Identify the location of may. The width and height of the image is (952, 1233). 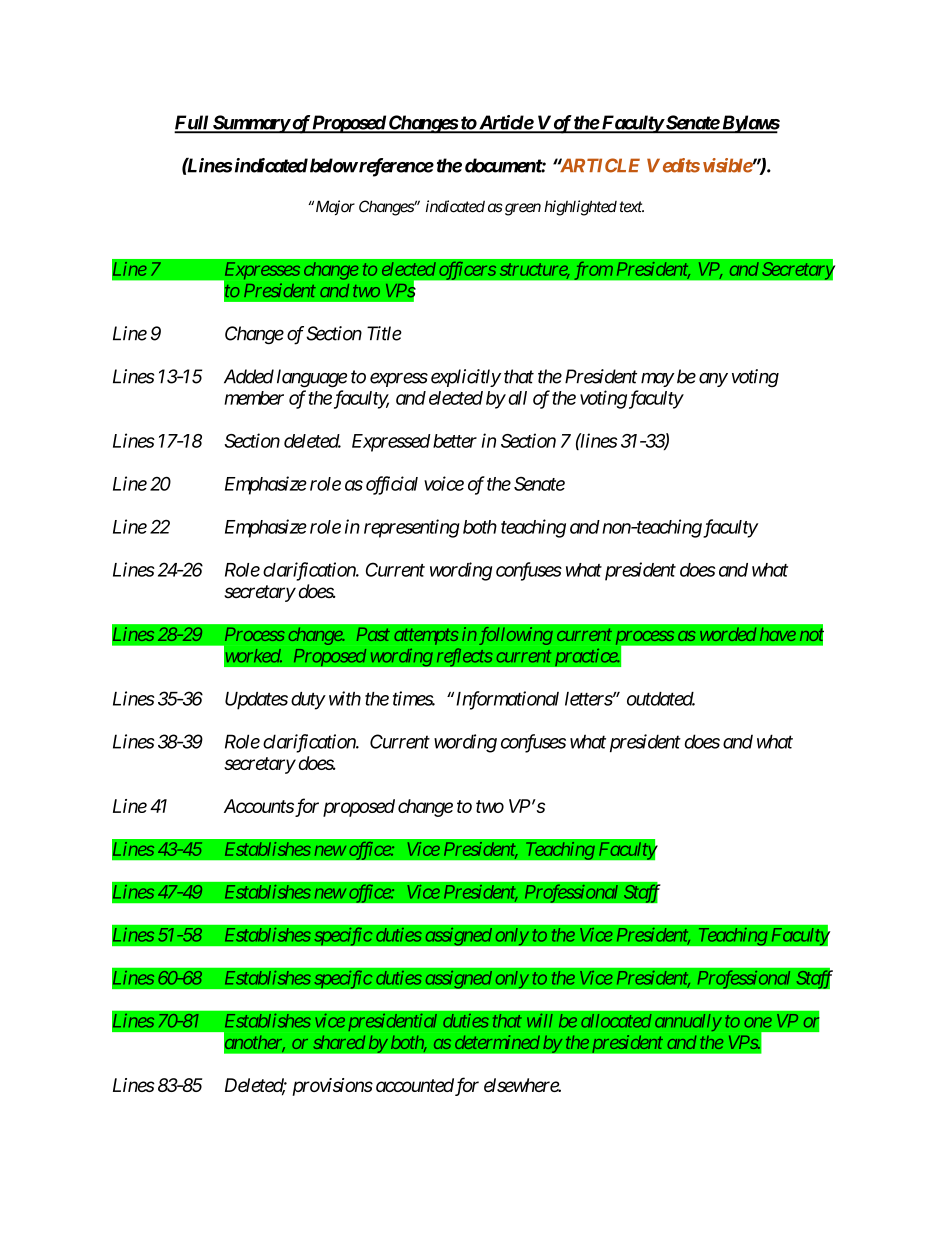
(657, 380).
